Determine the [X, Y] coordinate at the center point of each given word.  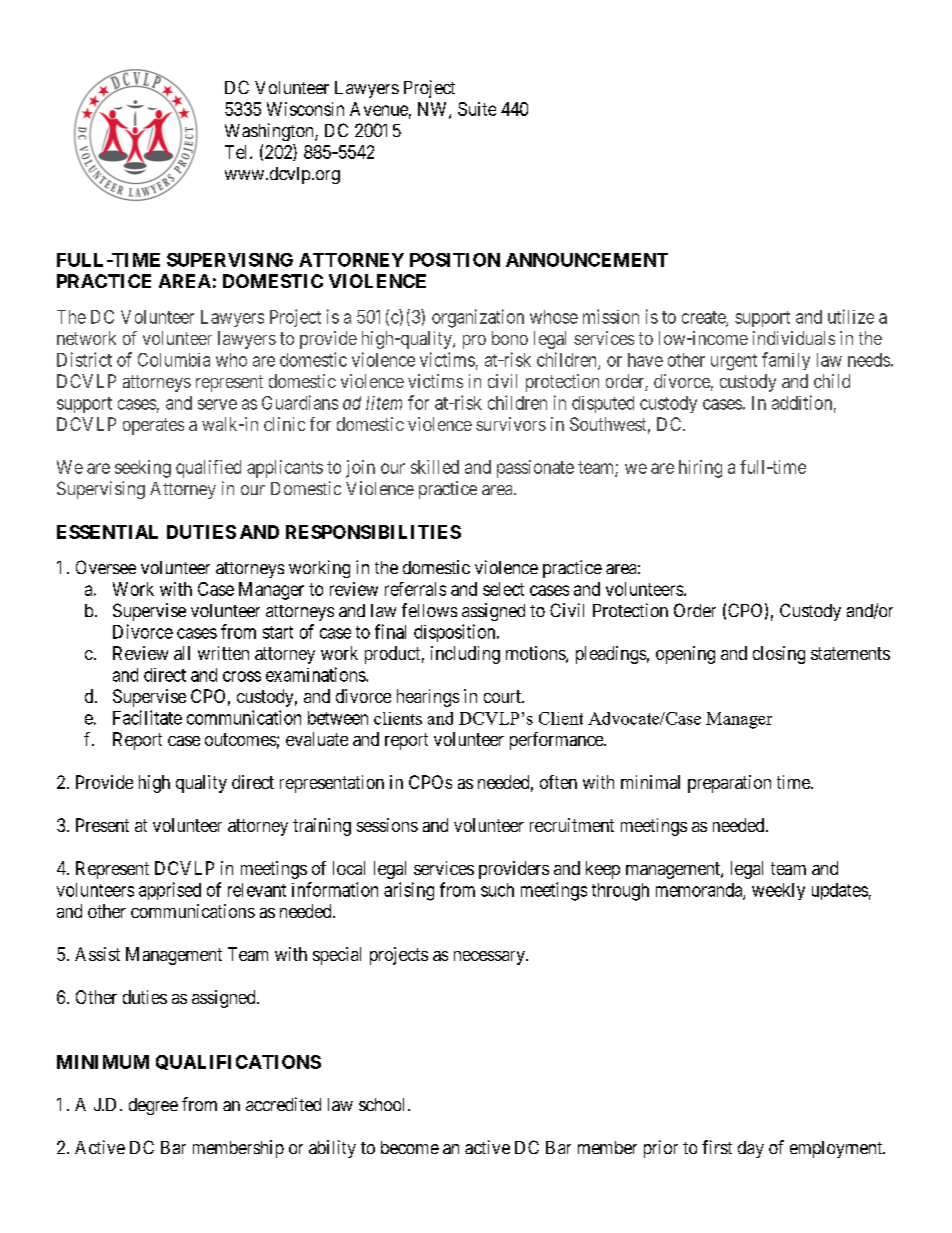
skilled [435, 467]
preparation [729, 784]
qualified [208, 469]
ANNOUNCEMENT [587, 260]
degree [153, 1106]
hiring [700, 469]
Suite [477, 109]
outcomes [240, 739]
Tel [238, 152]
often [558, 782]
